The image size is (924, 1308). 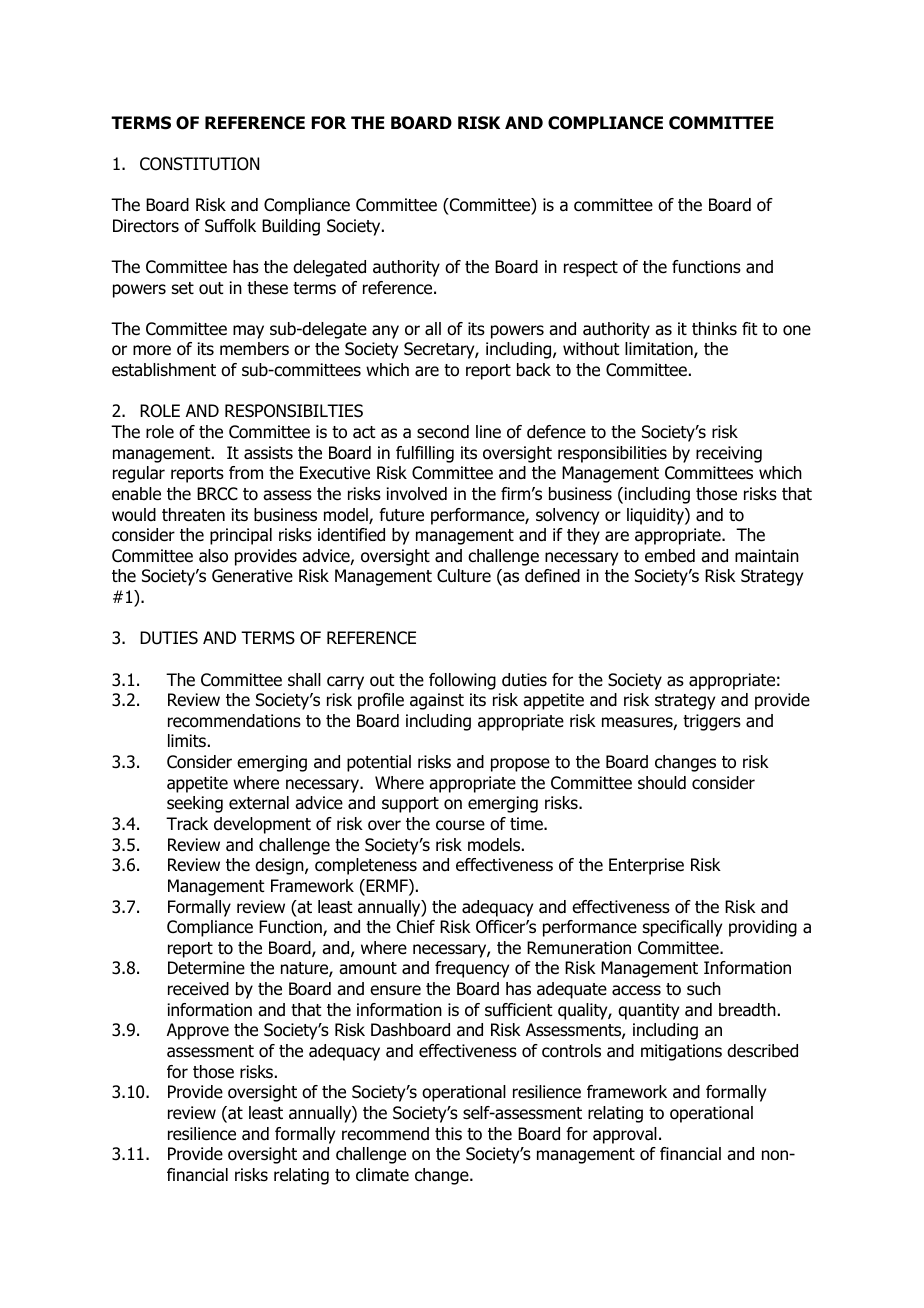 What do you see at coordinates (712, 722) in the screenshot?
I see `triggers` at bounding box center [712, 722].
